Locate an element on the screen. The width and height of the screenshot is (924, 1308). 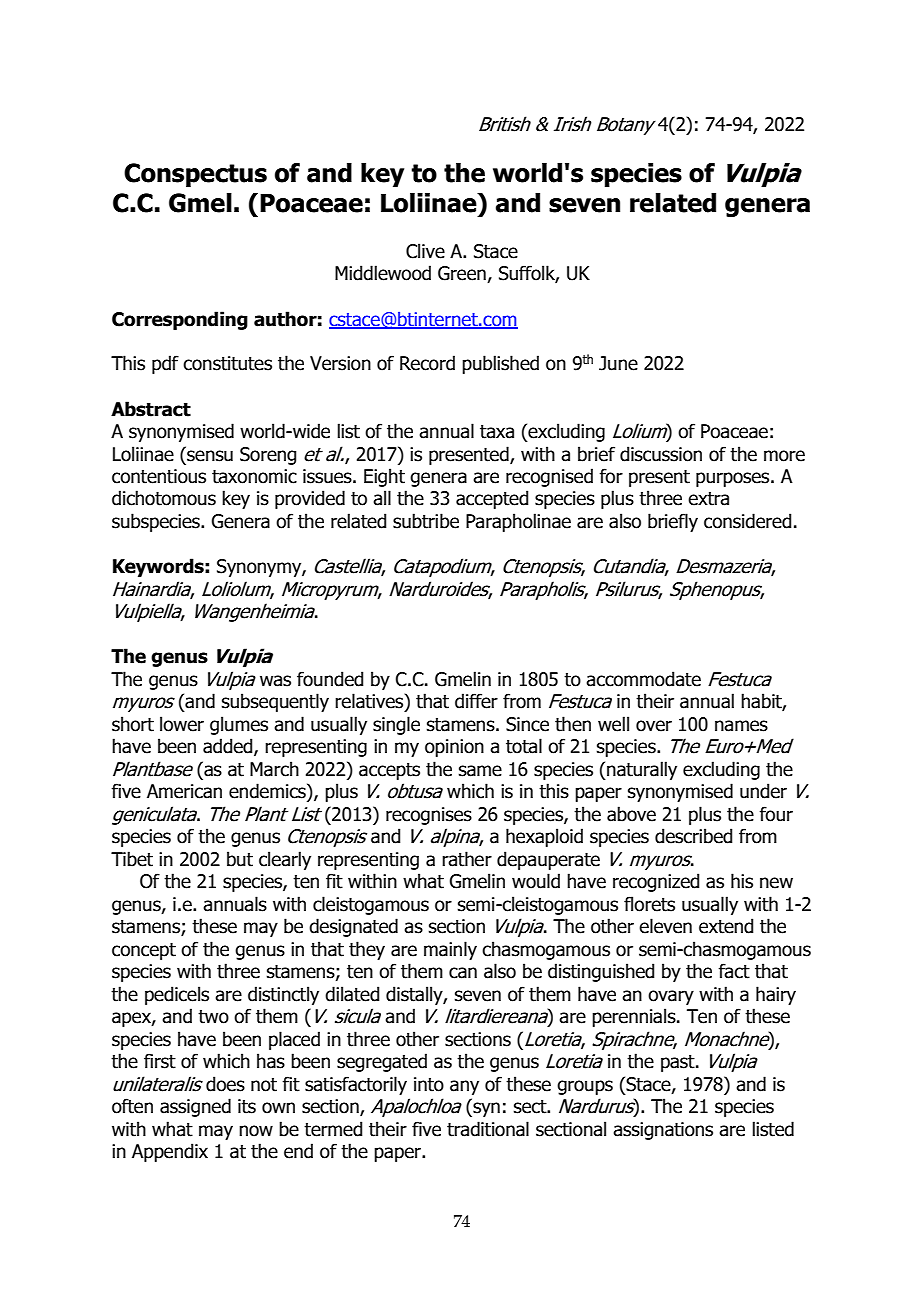
assigned is located at coordinates (195, 1107).
